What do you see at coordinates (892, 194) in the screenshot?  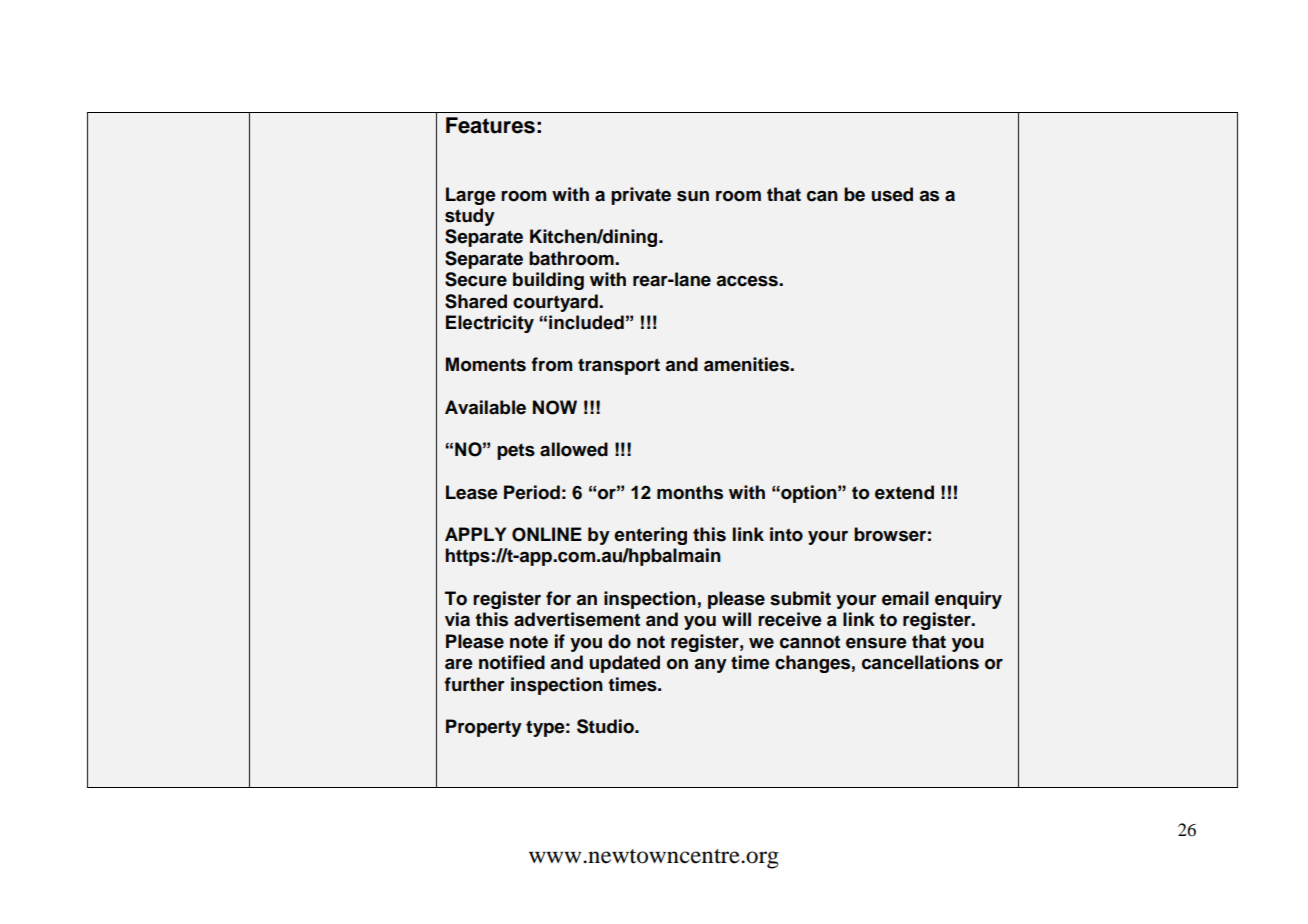 I see `used` at bounding box center [892, 194].
